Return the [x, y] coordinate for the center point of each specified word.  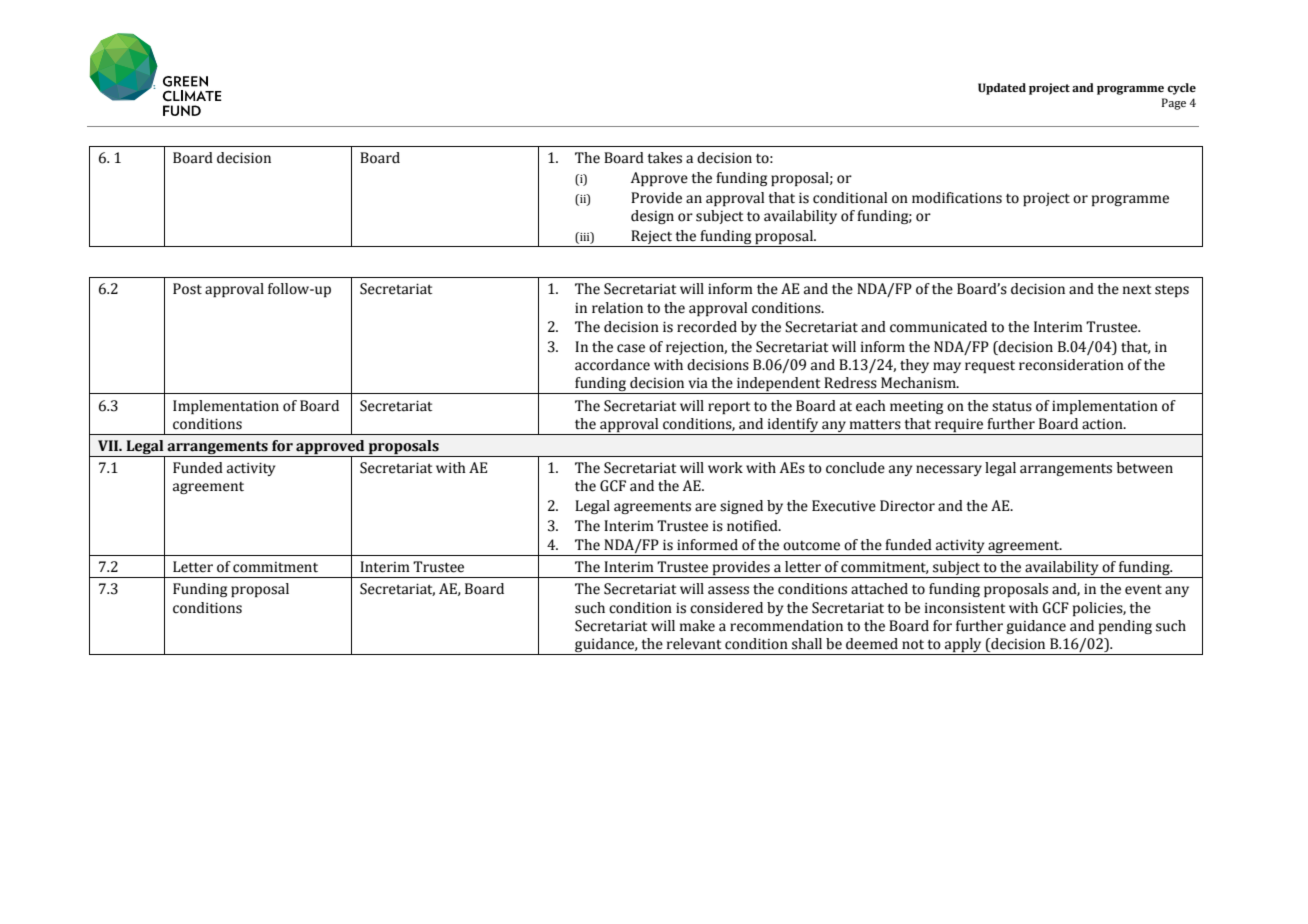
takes [664, 158]
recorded [707, 327]
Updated [1002, 89]
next [1137, 290]
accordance [612, 365]
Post [187, 289]
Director [907, 506]
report [729, 408]
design [652, 217]
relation [617, 308]
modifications [957, 198]
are [705, 507]
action [1103, 424]
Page [1174, 104]
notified [753, 526]
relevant [694, 644]
